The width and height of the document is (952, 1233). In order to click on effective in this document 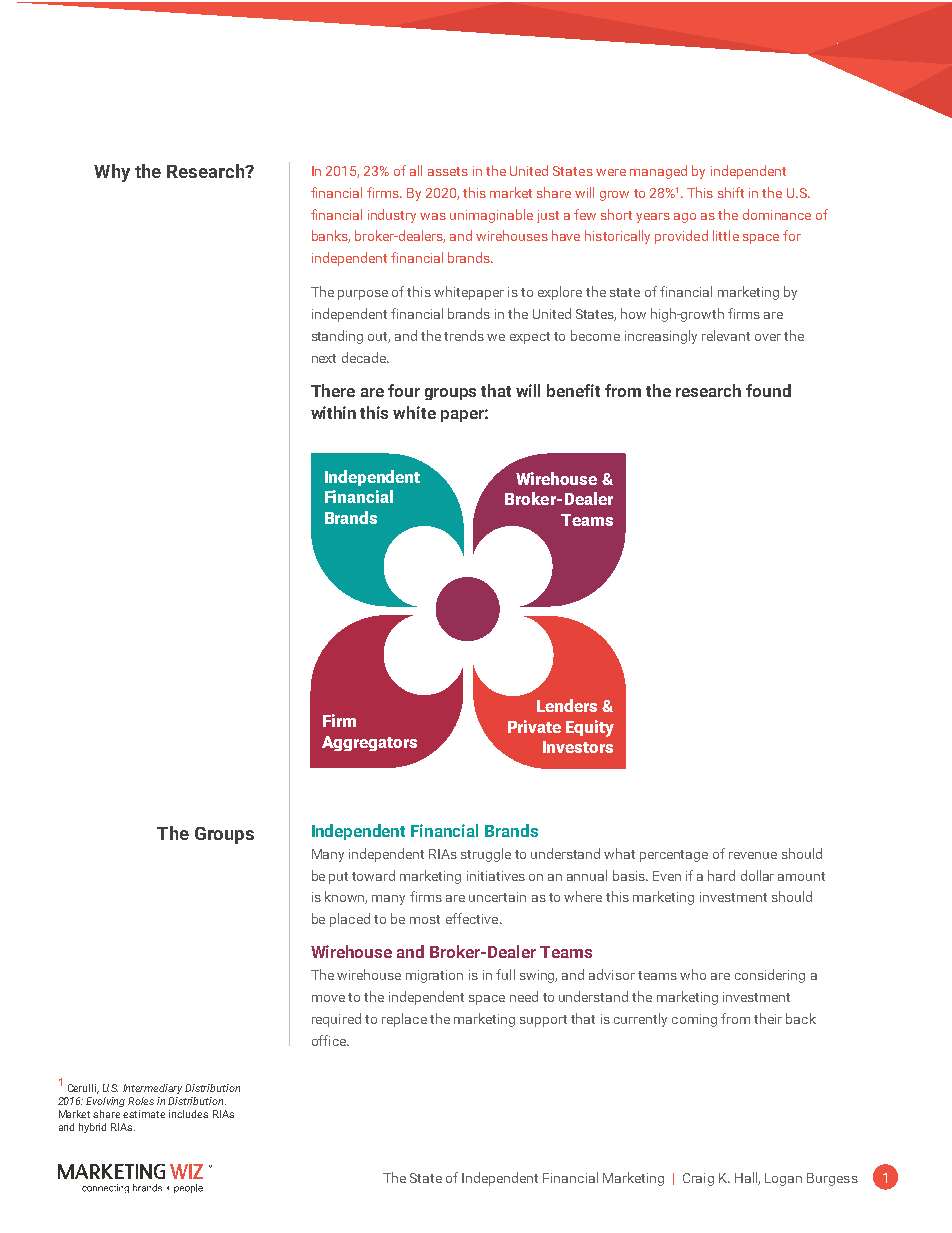, I will do `click(473, 918)`.
